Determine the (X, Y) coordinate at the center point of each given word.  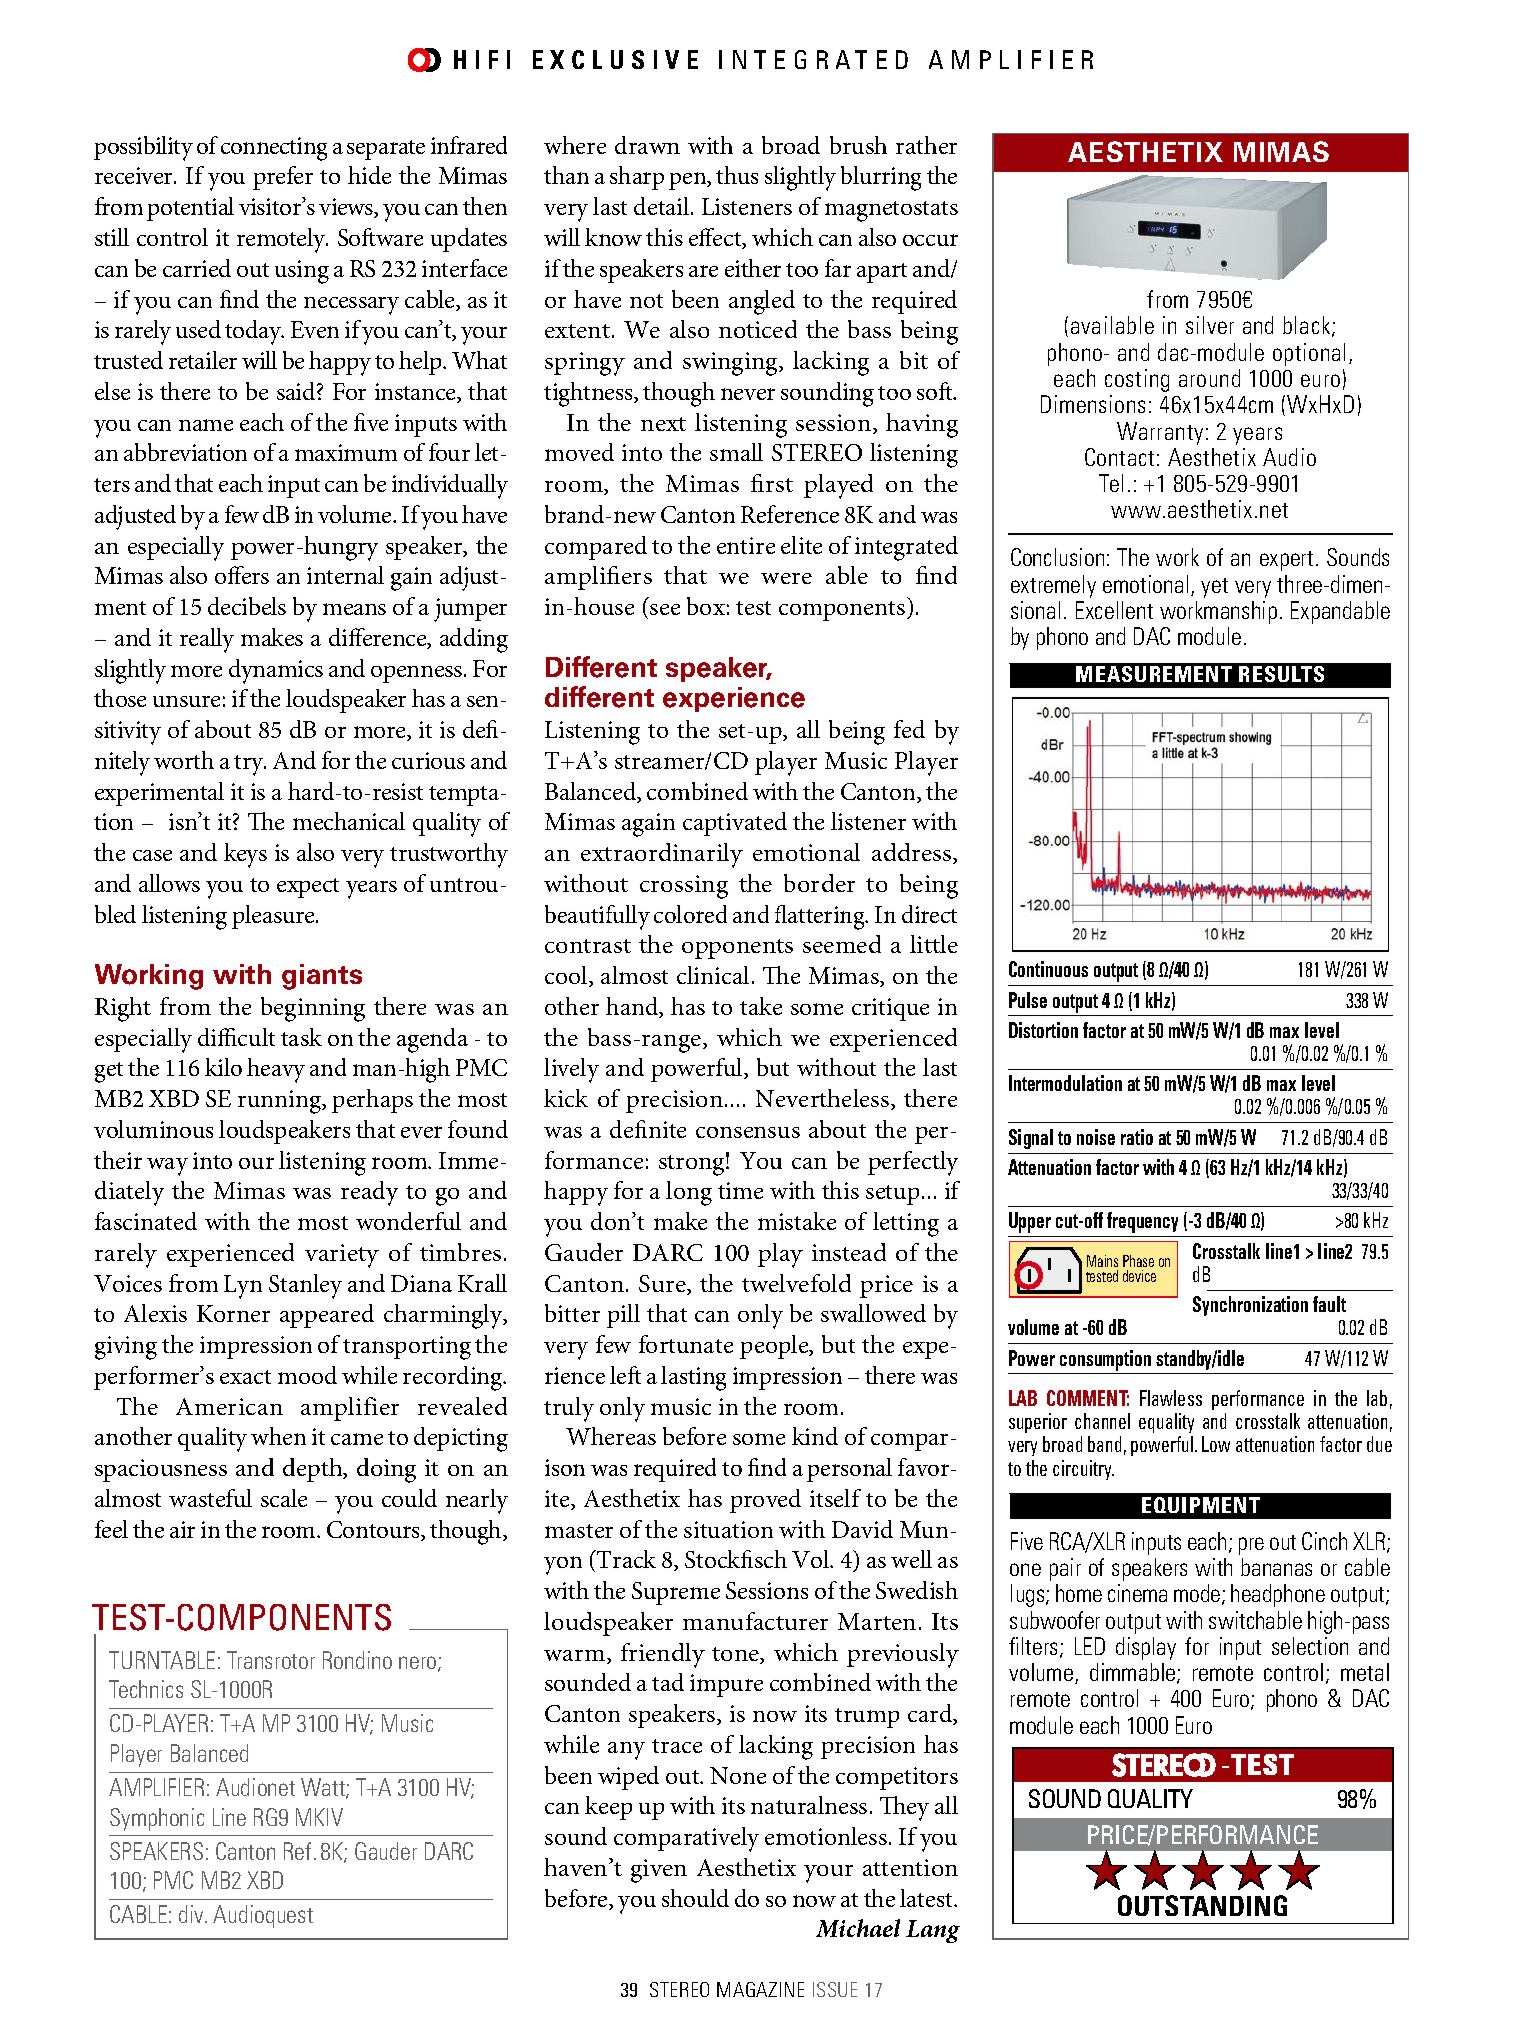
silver (1210, 325)
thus (737, 175)
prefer (283, 178)
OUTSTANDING (1202, 1905)
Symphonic (157, 1819)
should (695, 1898)
